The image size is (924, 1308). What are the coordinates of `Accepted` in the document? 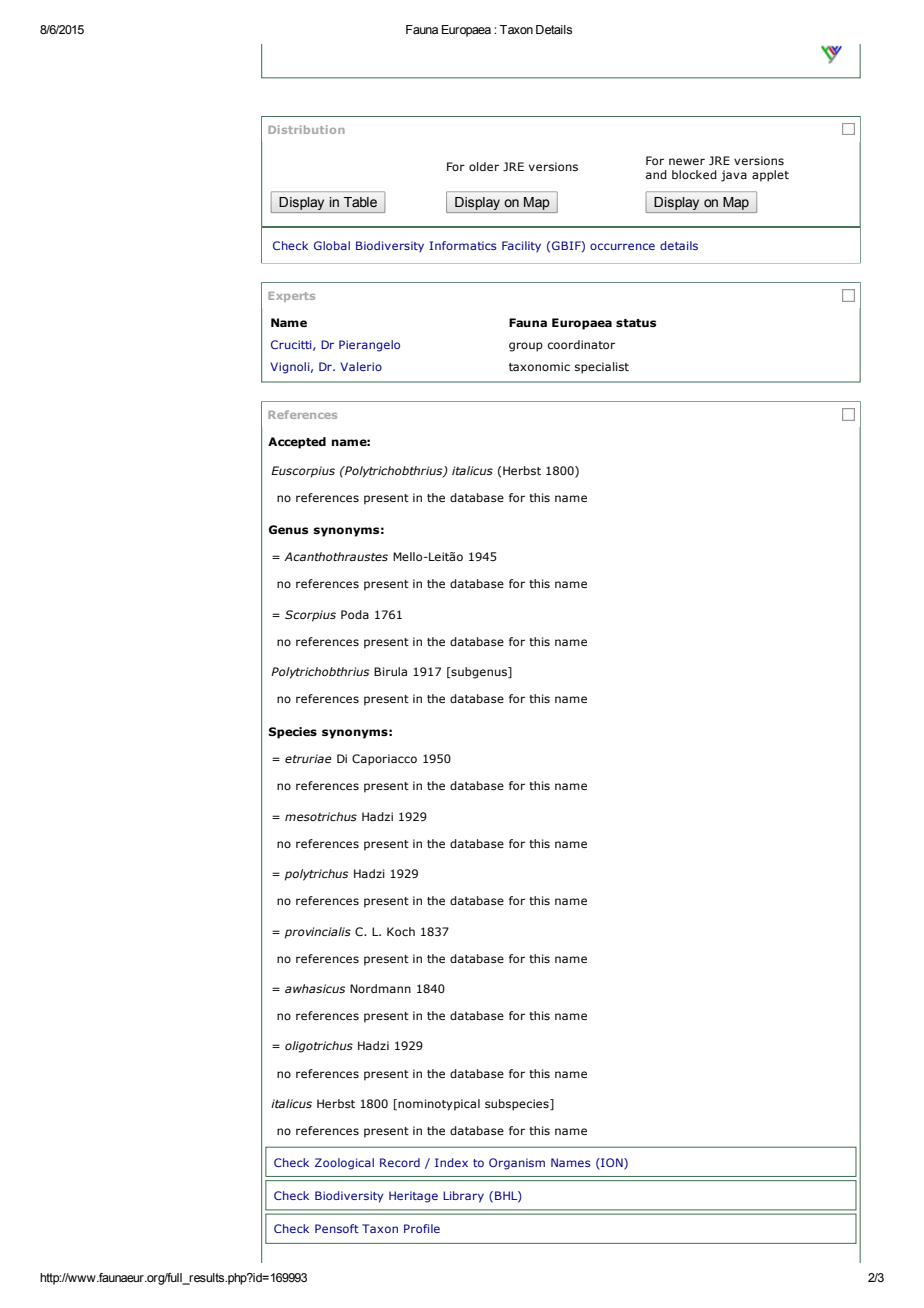 It's located at (297, 443).
